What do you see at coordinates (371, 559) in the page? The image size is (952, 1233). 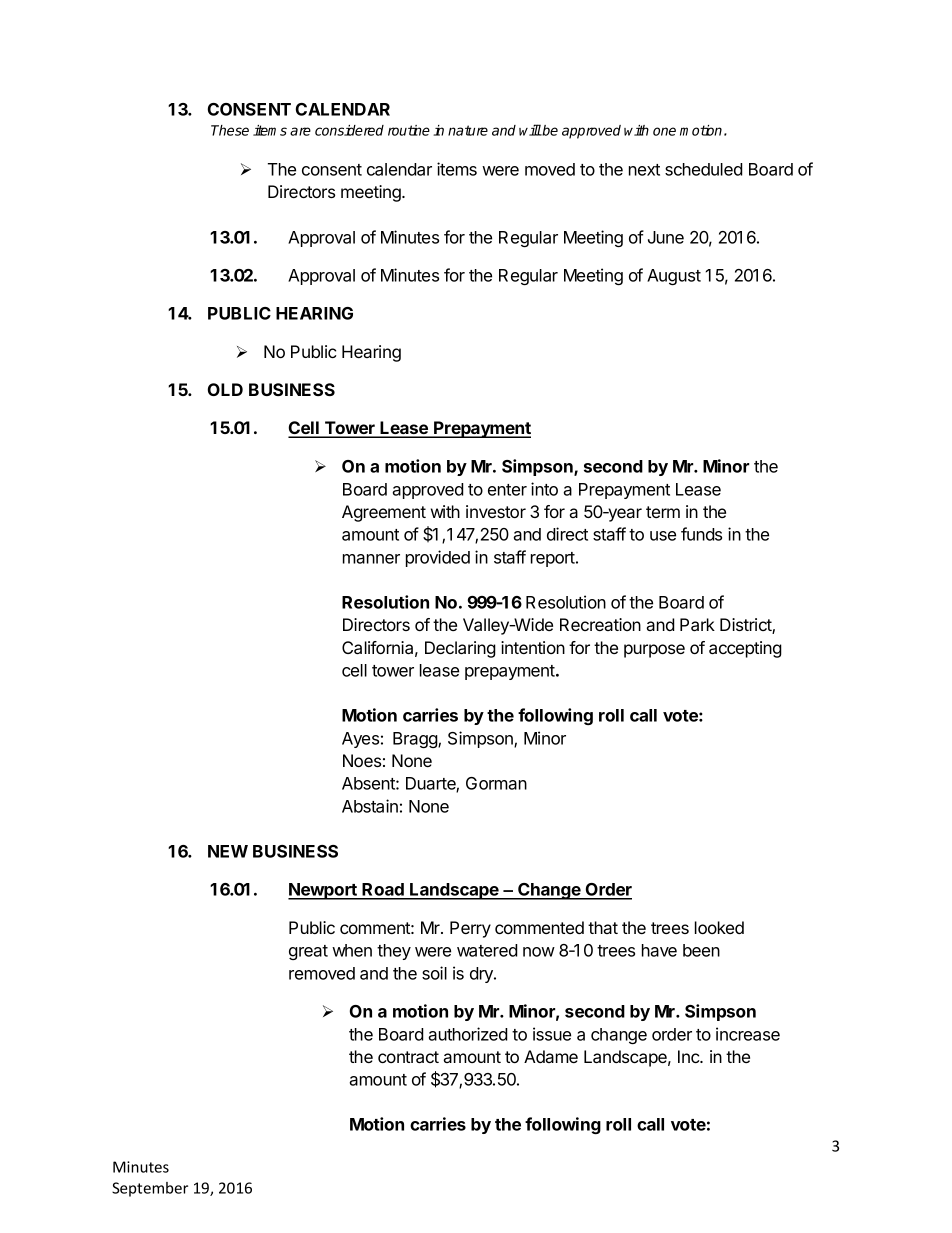 I see `manner` at bounding box center [371, 559].
